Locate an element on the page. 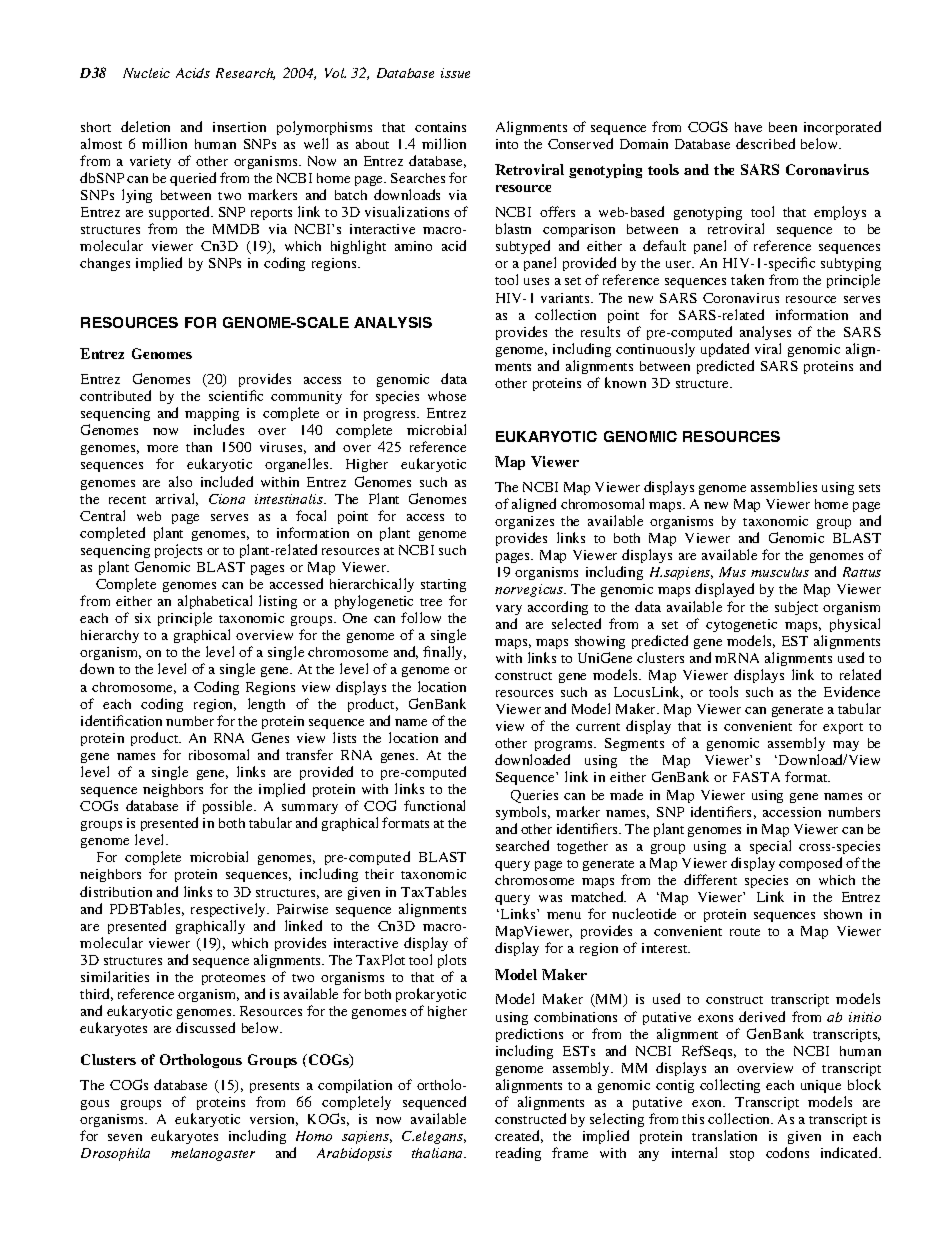 This document has width=952, height=1233. deletion is located at coordinates (145, 126).
